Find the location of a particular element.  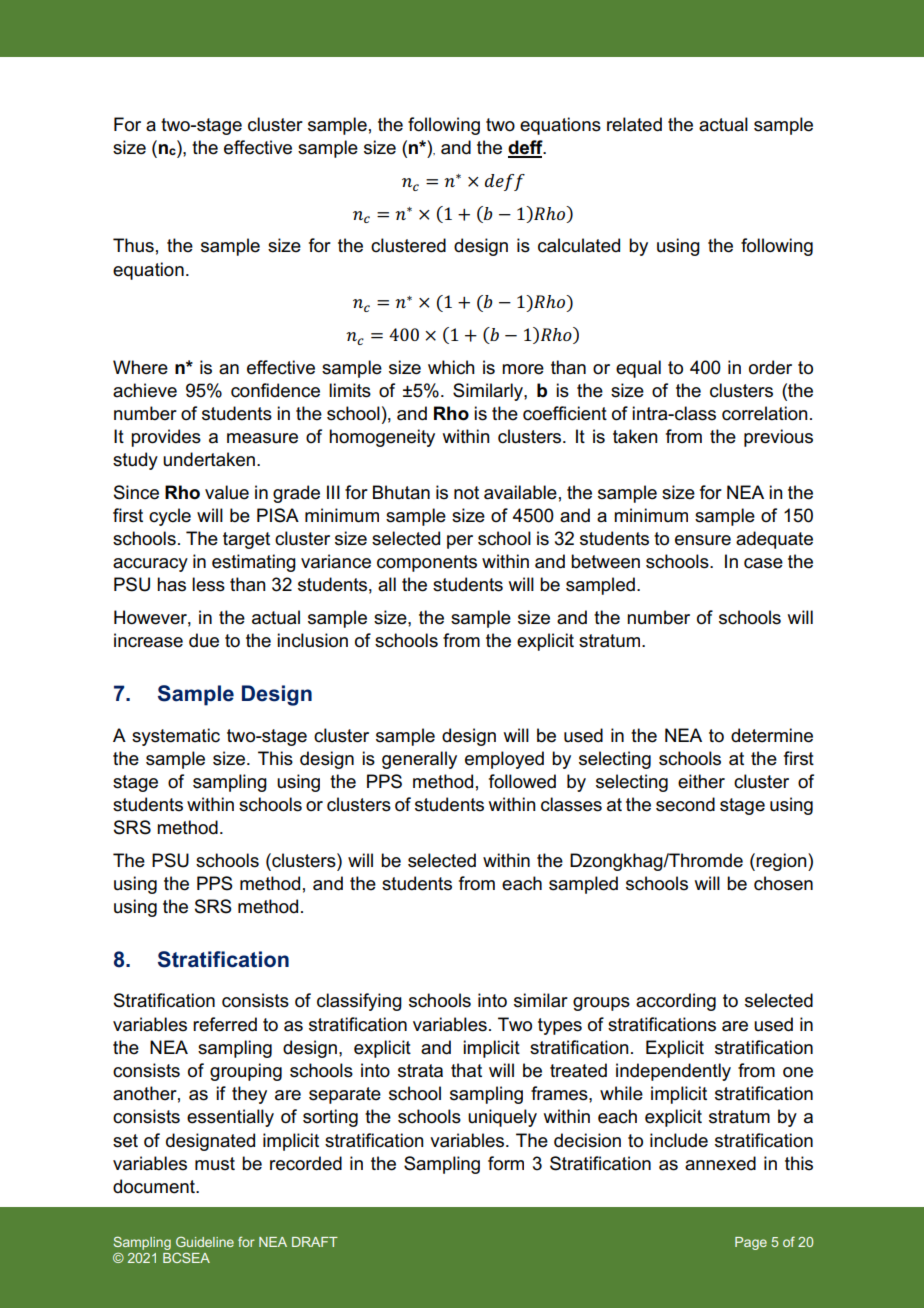

correlation is located at coordinates (765, 413).
